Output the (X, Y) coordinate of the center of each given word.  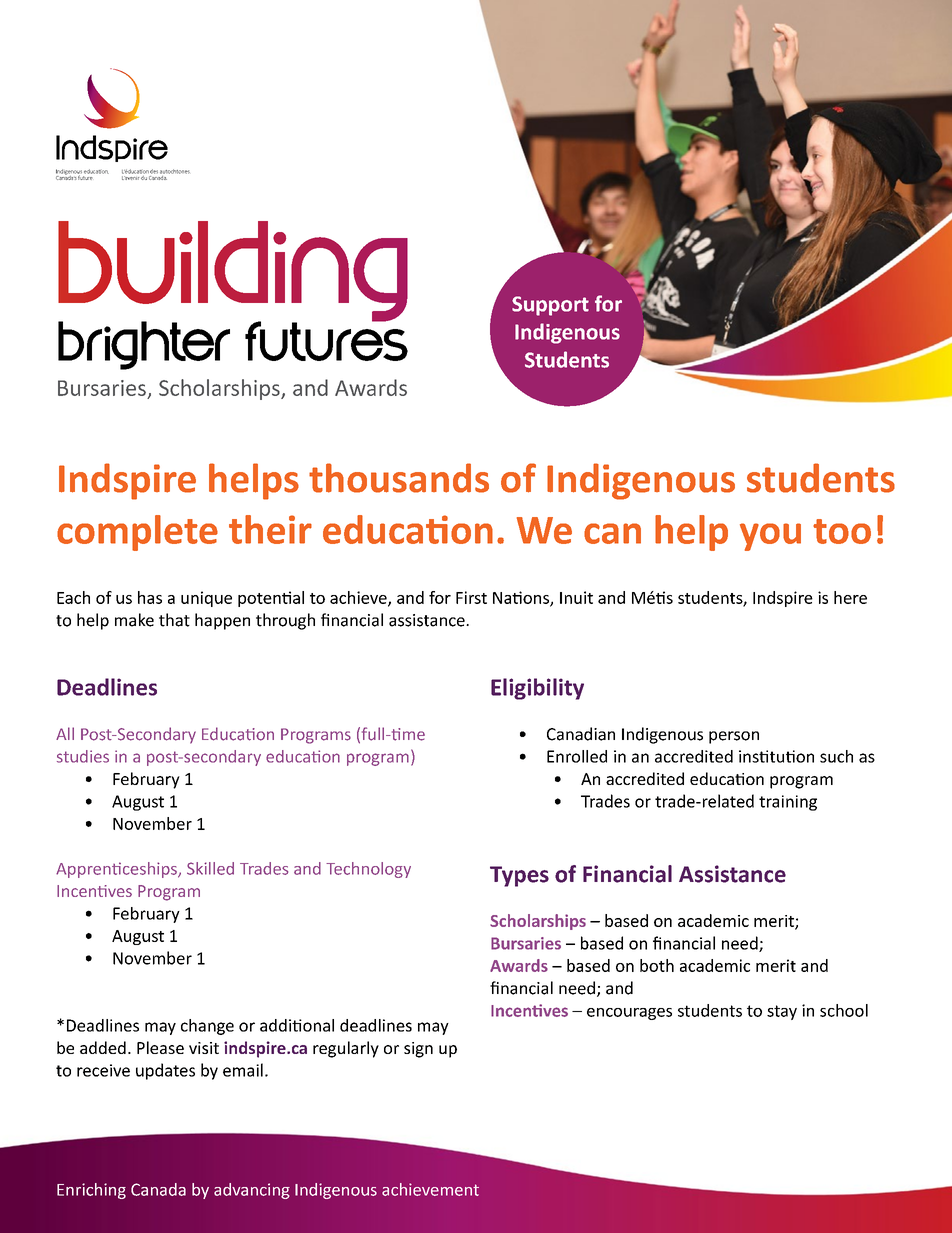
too (842, 531)
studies (83, 756)
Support (550, 306)
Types (519, 876)
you (770, 537)
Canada (158, 1189)
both (657, 965)
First (471, 597)
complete (137, 533)
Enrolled (577, 756)
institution (776, 756)
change (207, 1027)
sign (418, 1050)
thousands (399, 478)
